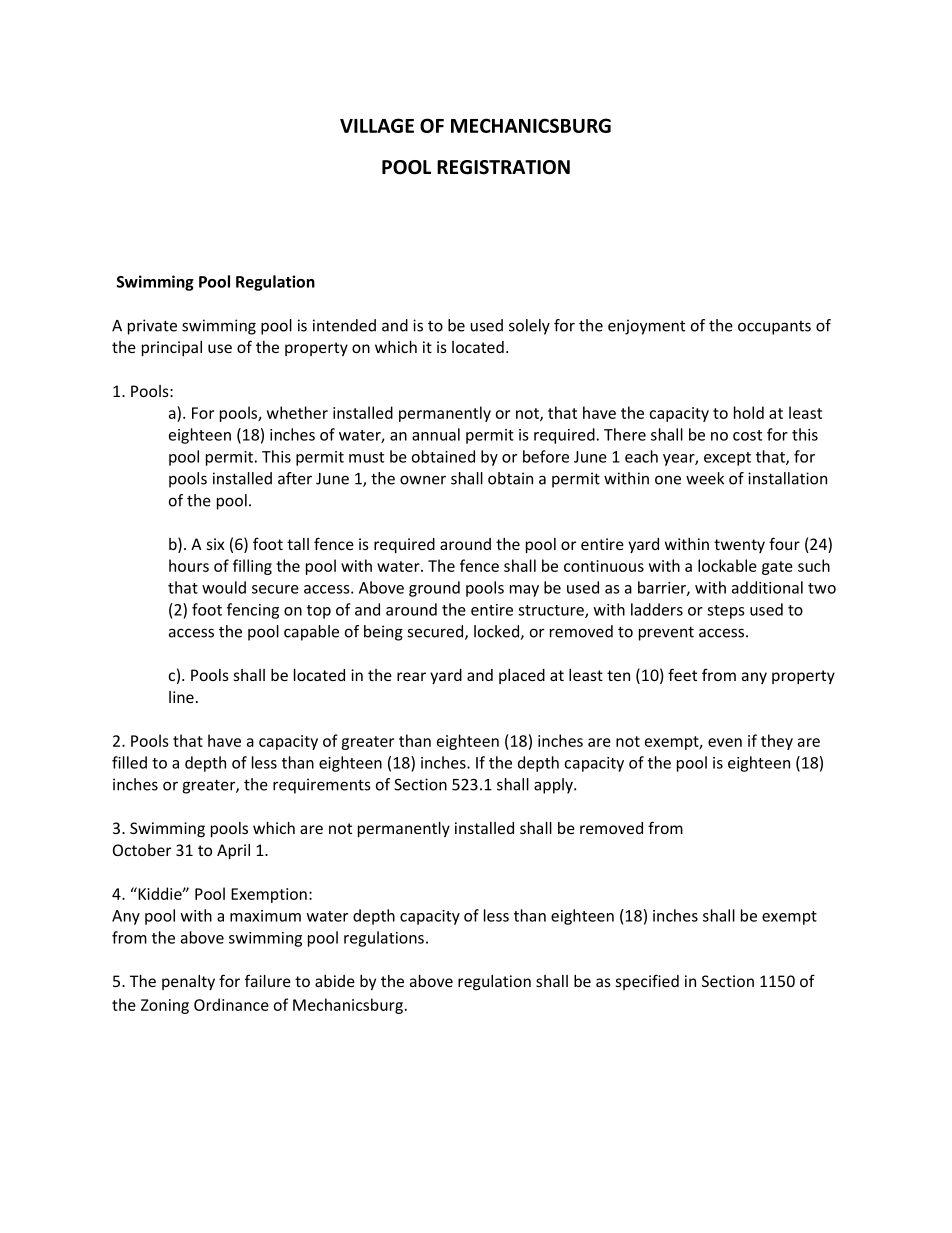 This screenshot has width=952, height=1233. Describe the element at coordinates (297, 412) in the screenshot. I see `whether` at that location.
